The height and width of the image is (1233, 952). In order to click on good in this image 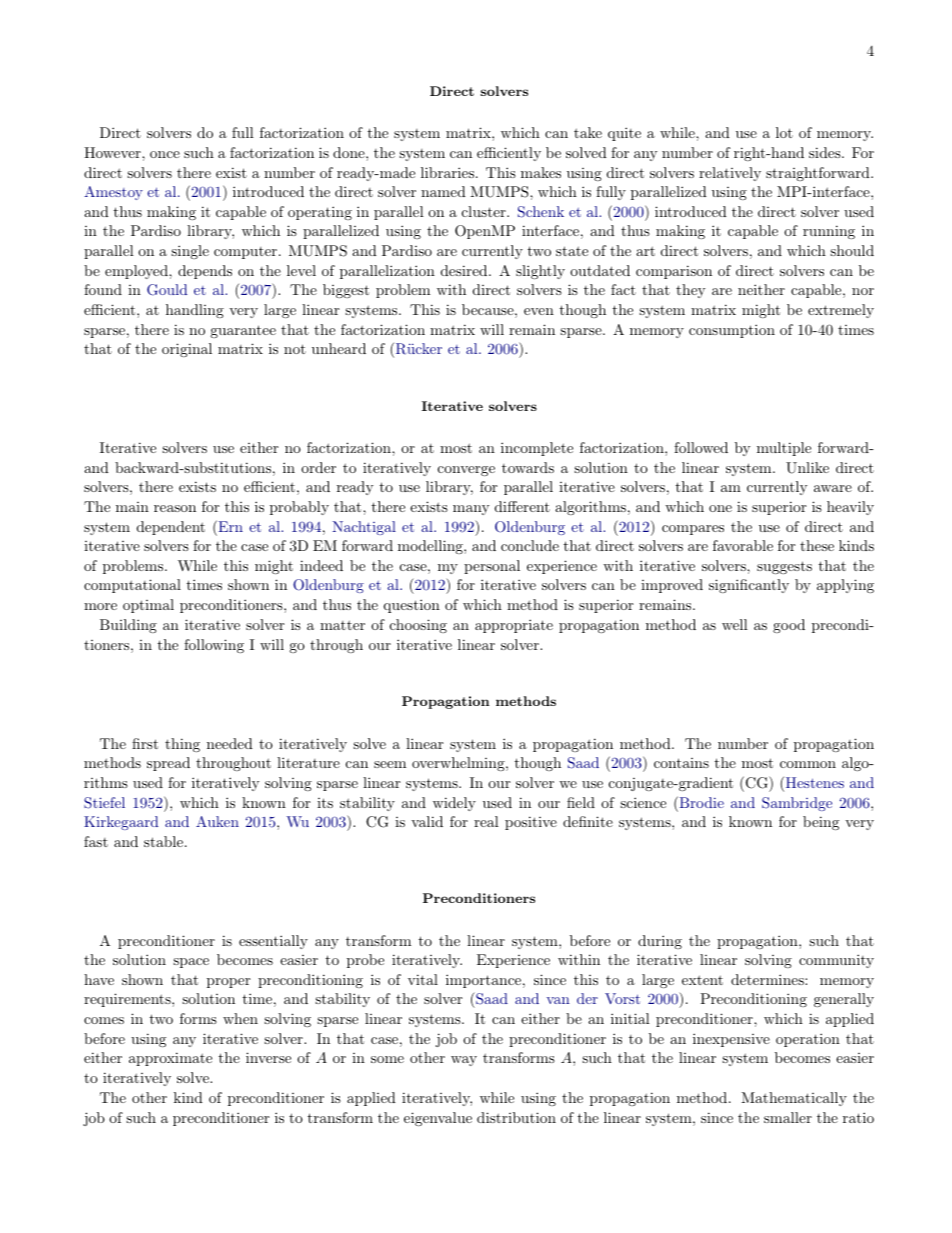, I will do `click(789, 626)`.
